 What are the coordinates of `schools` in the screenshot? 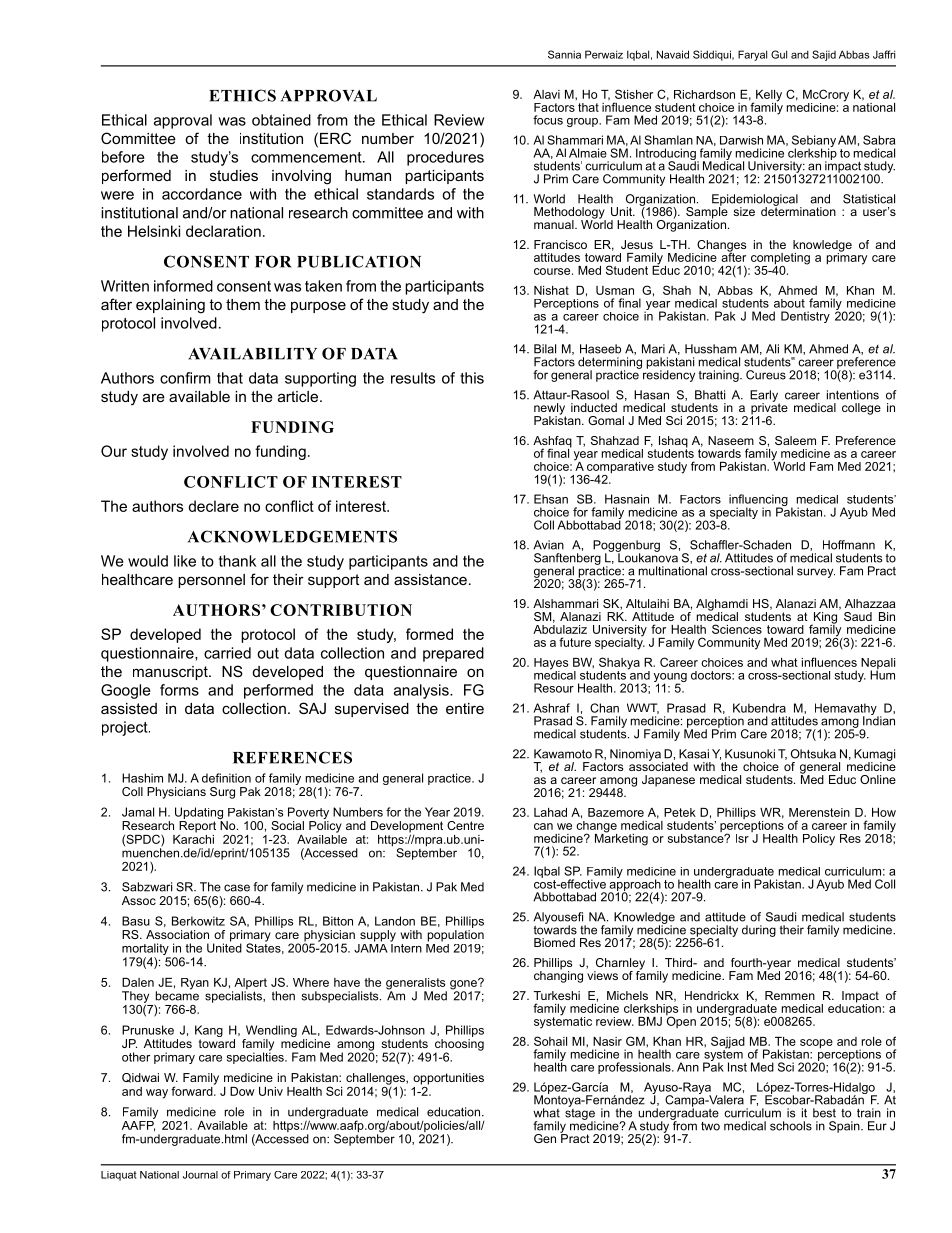 It's located at (791, 1126).
